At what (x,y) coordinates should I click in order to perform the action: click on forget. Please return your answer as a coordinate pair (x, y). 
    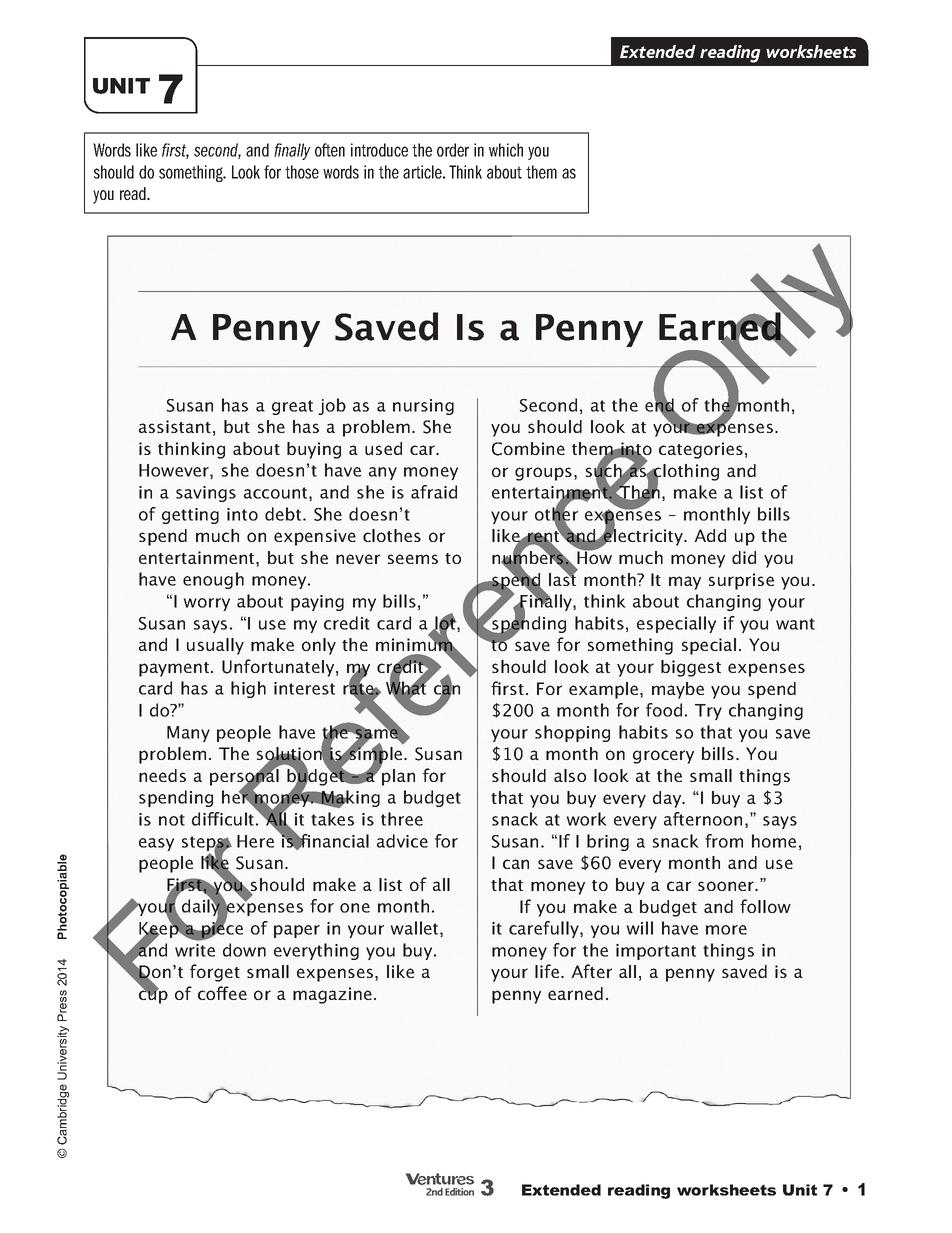
    Looking at the image, I should click on (215, 973).
